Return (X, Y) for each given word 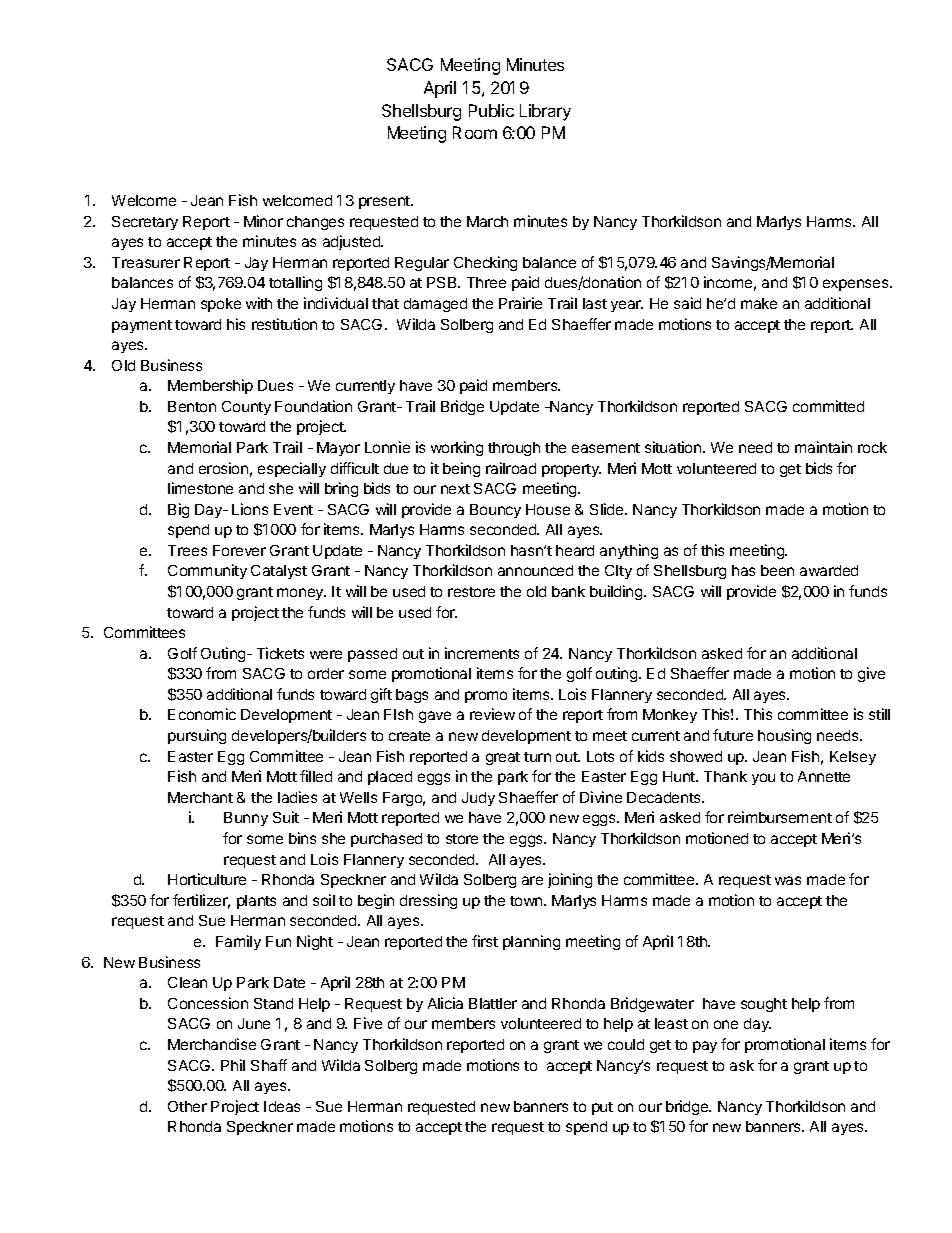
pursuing (197, 736)
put (602, 1108)
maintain (823, 447)
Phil (233, 1065)
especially (292, 469)
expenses (857, 285)
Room (475, 132)
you (763, 779)
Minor (263, 221)
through (514, 449)
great (503, 758)
